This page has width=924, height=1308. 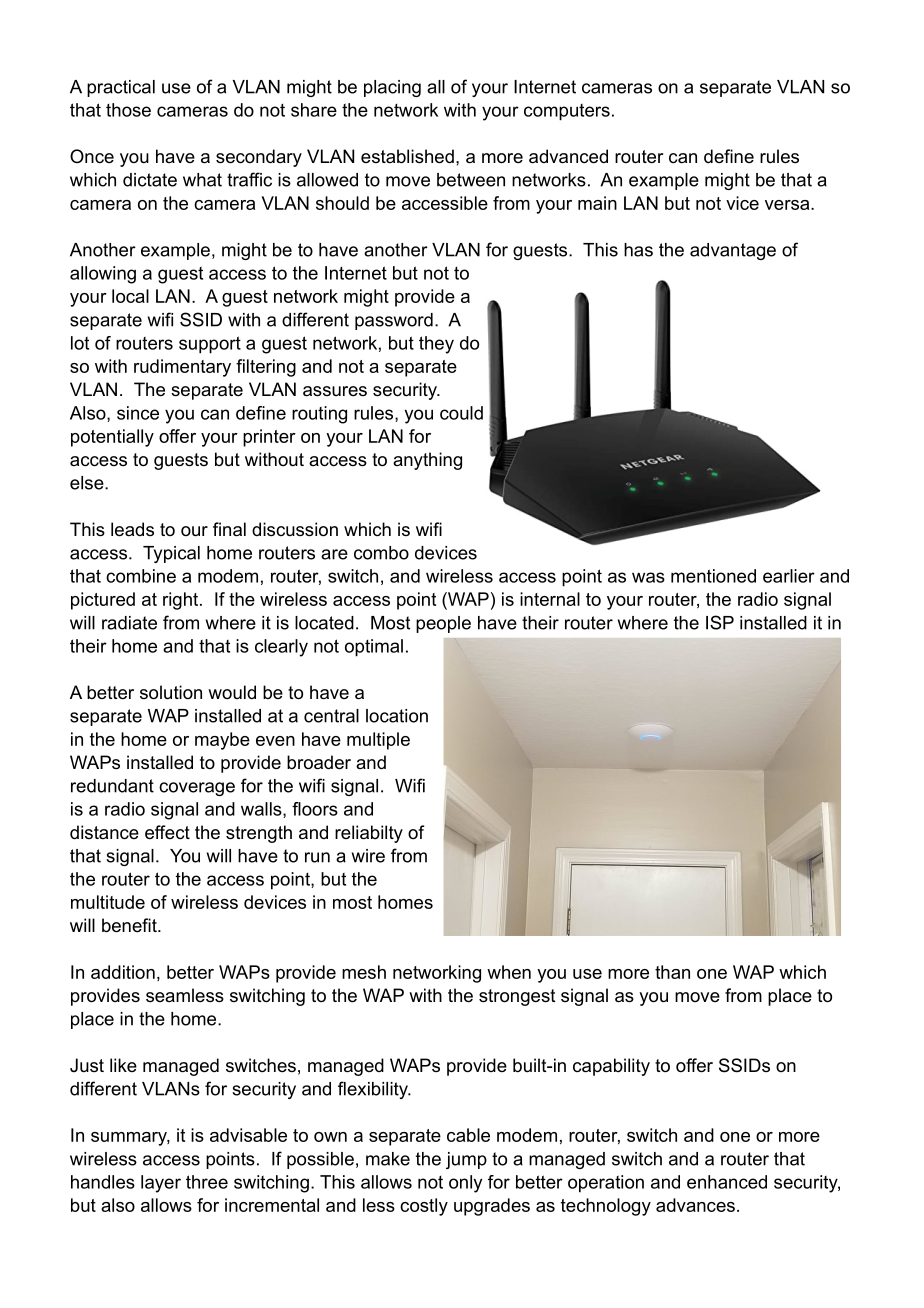 What do you see at coordinates (461, 413) in the page?
I see `could` at bounding box center [461, 413].
